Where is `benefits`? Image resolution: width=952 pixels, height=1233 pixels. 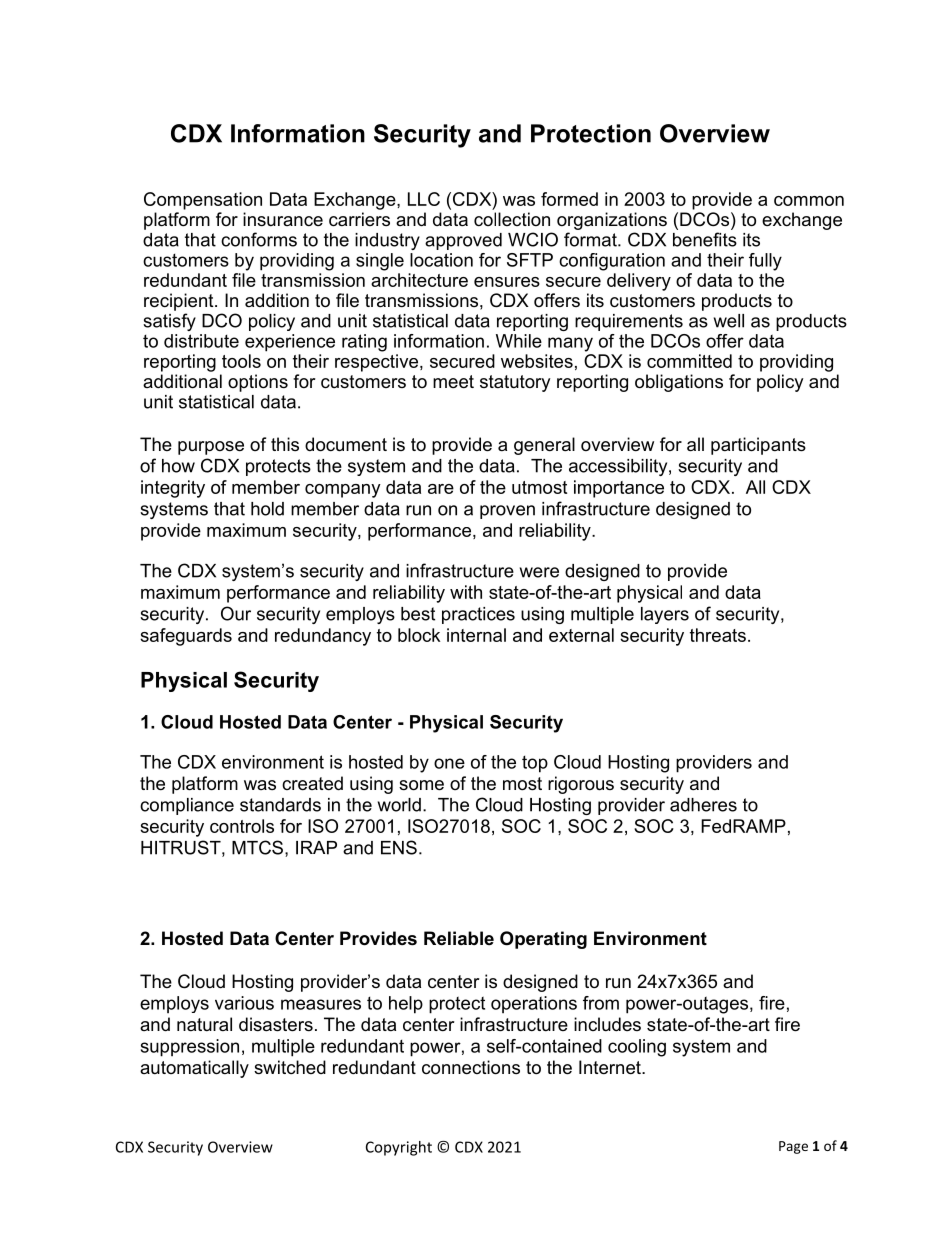
benefits is located at coordinates (705, 239).
